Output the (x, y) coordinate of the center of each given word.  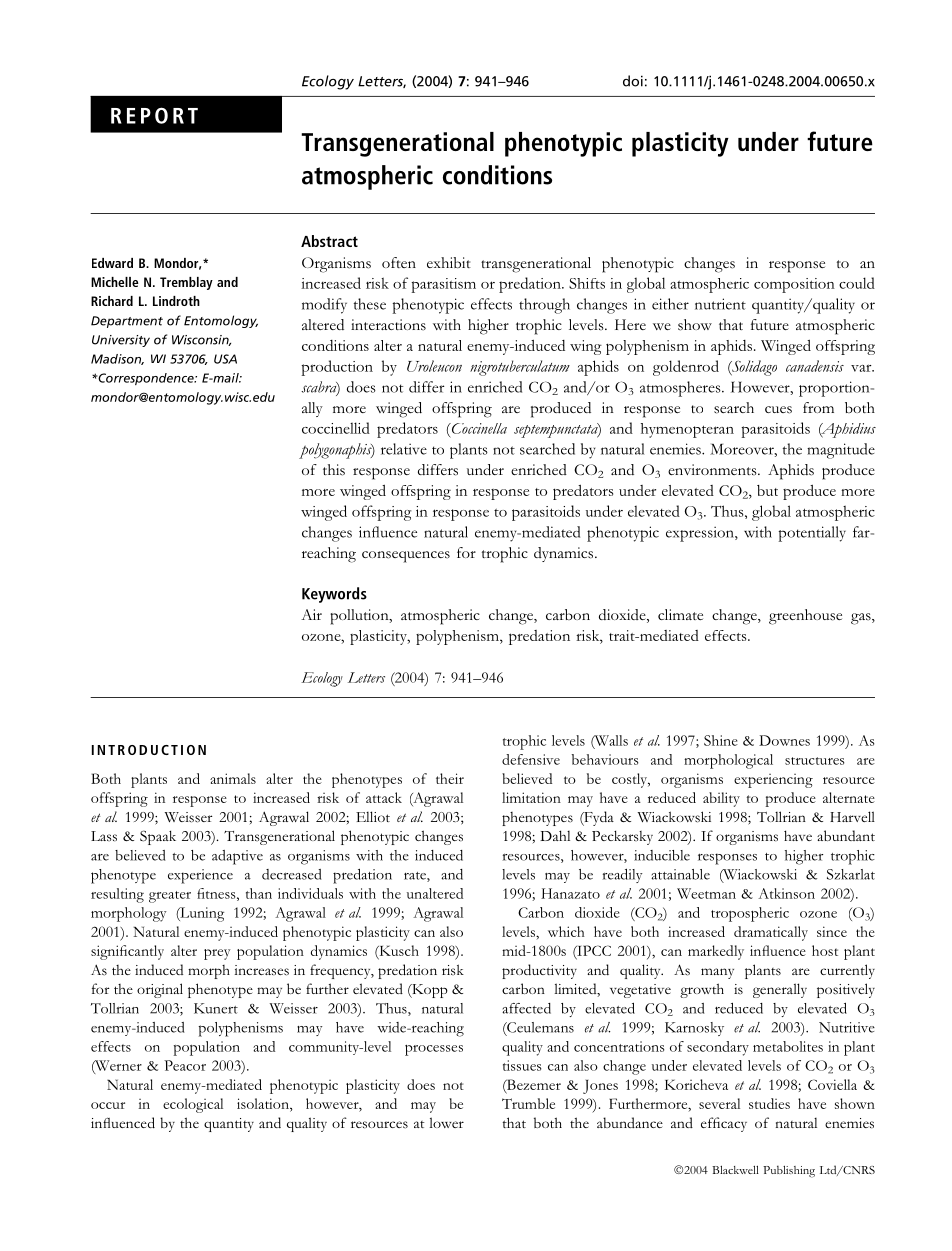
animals (233, 778)
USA (225, 359)
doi (633, 81)
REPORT (154, 115)
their (450, 778)
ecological (193, 1105)
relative (404, 449)
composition (794, 285)
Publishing (789, 1171)
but (767, 490)
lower (446, 1122)
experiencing (773, 781)
